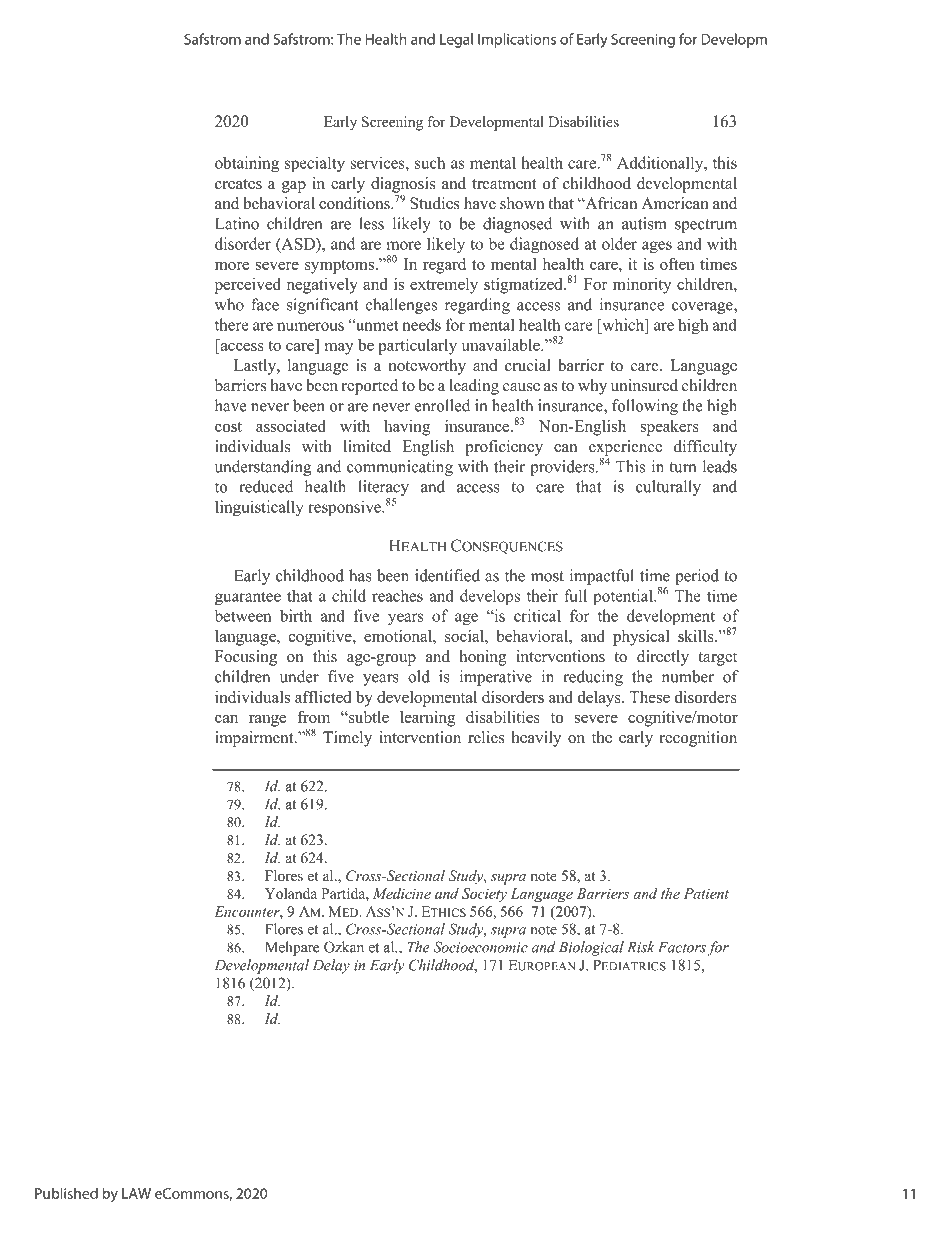  I want to click on obtaining, so click(247, 164).
